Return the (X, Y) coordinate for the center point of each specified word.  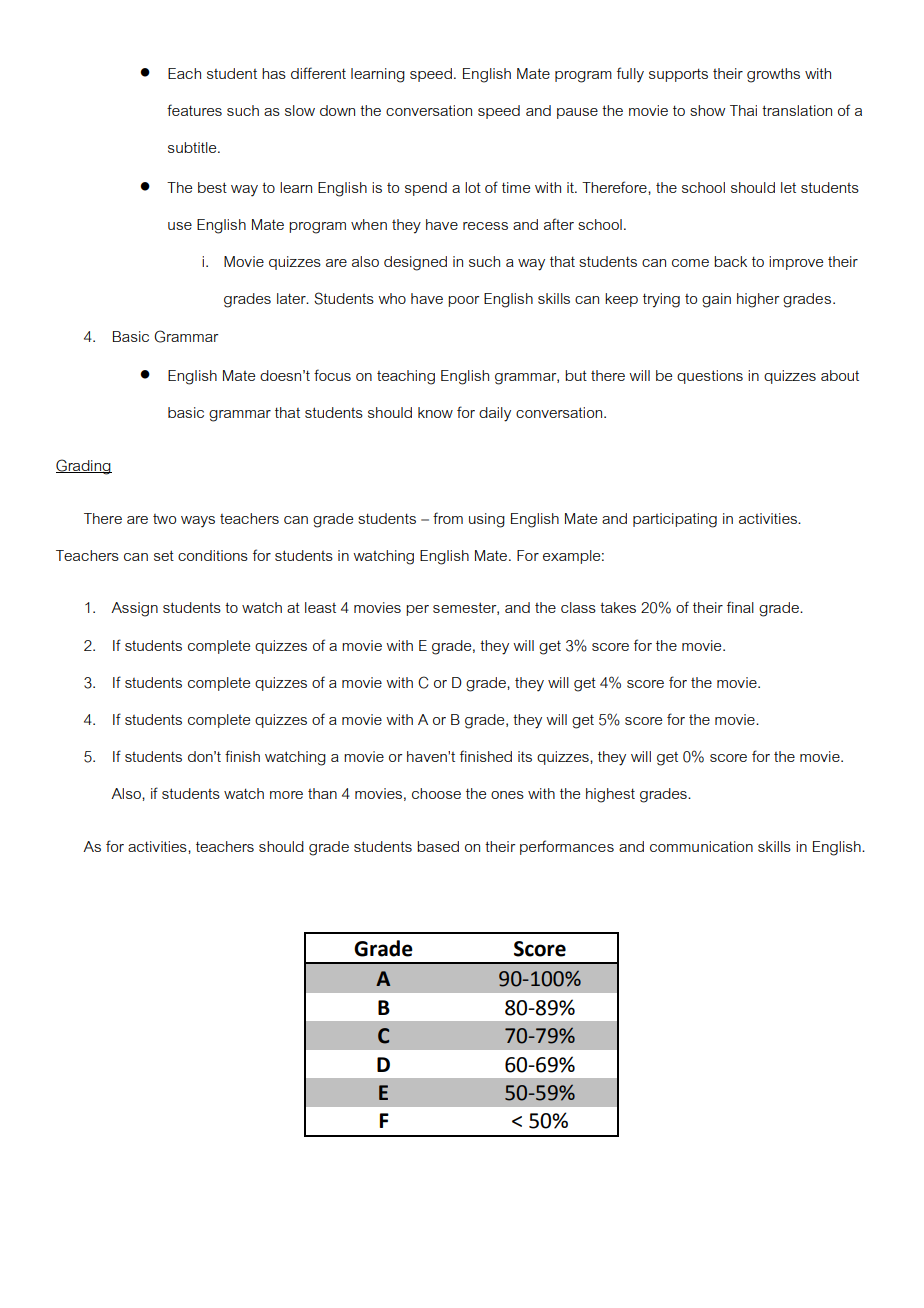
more (286, 795)
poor (464, 301)
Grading (84, 467)
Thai (743, 110)
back (730, 261)
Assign (134, 609)
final (740, 607)
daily (495, 414)
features (194, 110)
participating (675, 520)
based (438, 846)
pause (577, 113)
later (292, 298)
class (578, 607)
